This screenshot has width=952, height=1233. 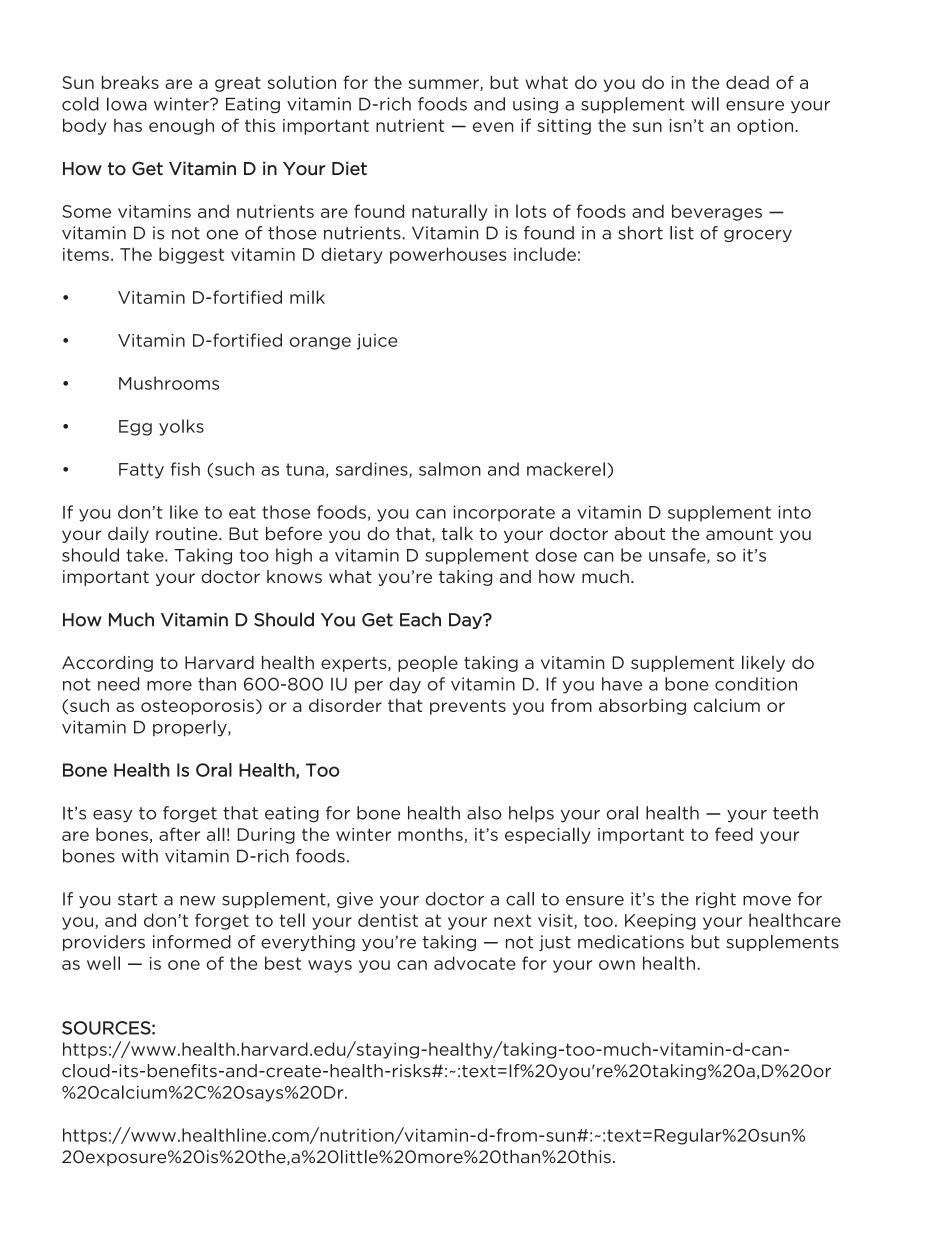 What do you see at coordinates (181, 126) in the screenshot?
I see `enough` at bounding box center [181, 126].
